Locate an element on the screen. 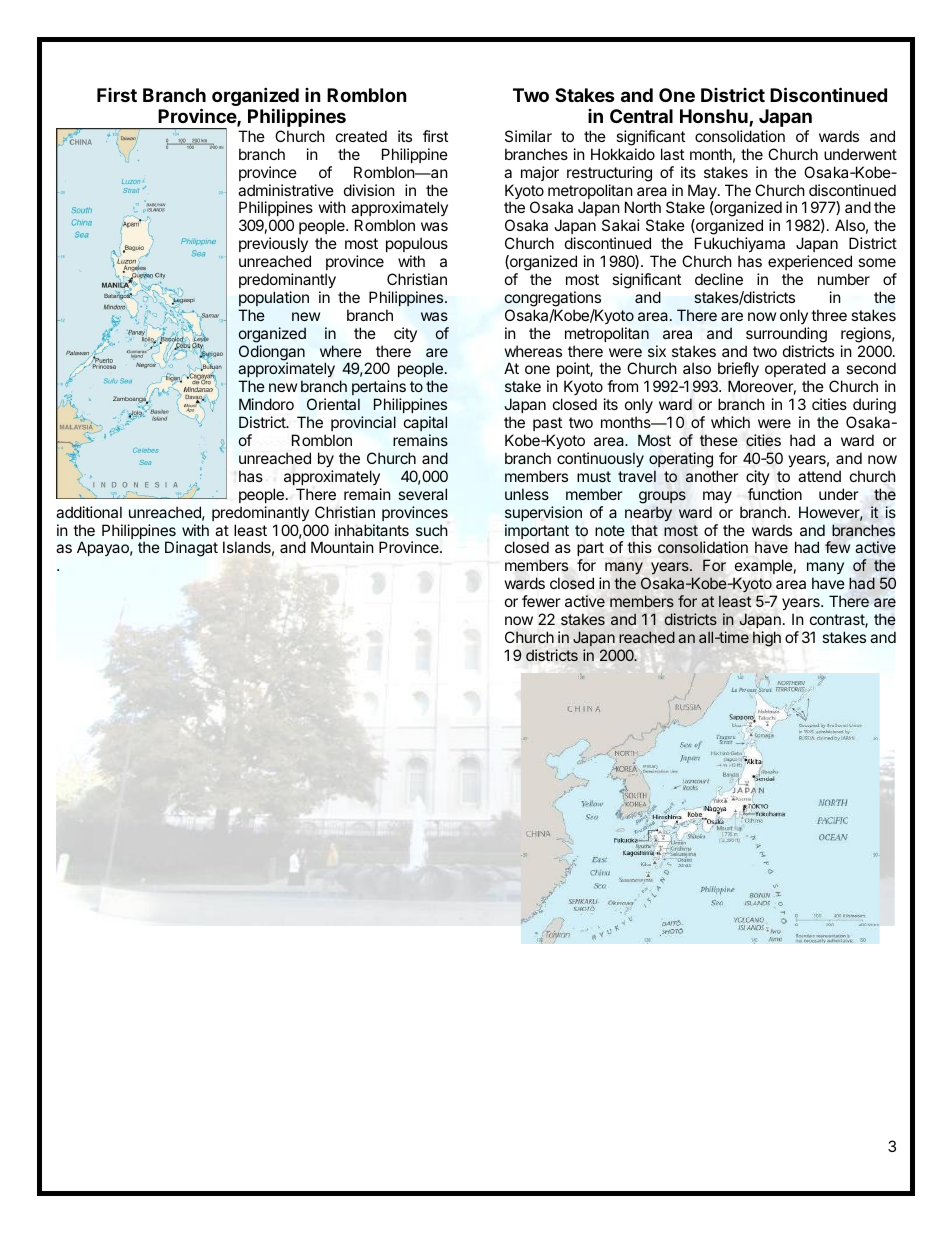  function is located at coordinates (775, 494).
